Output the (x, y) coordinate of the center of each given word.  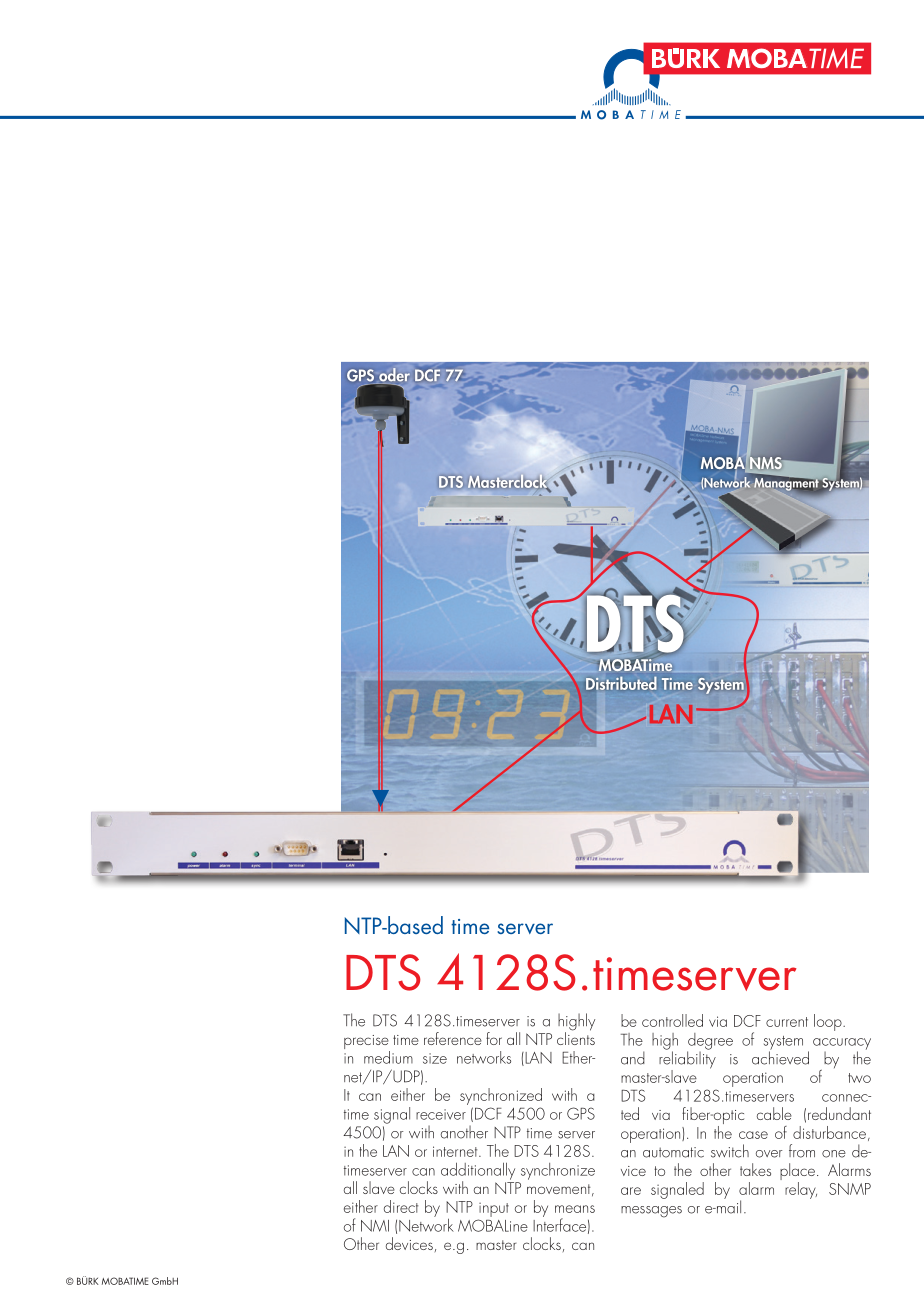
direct (401, 1206)
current (787, 1022)
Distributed (621, 683)
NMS (766, 463)
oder (394, 374)
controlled (672, 1020)
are (631, 1191)
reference (453, 1038)
